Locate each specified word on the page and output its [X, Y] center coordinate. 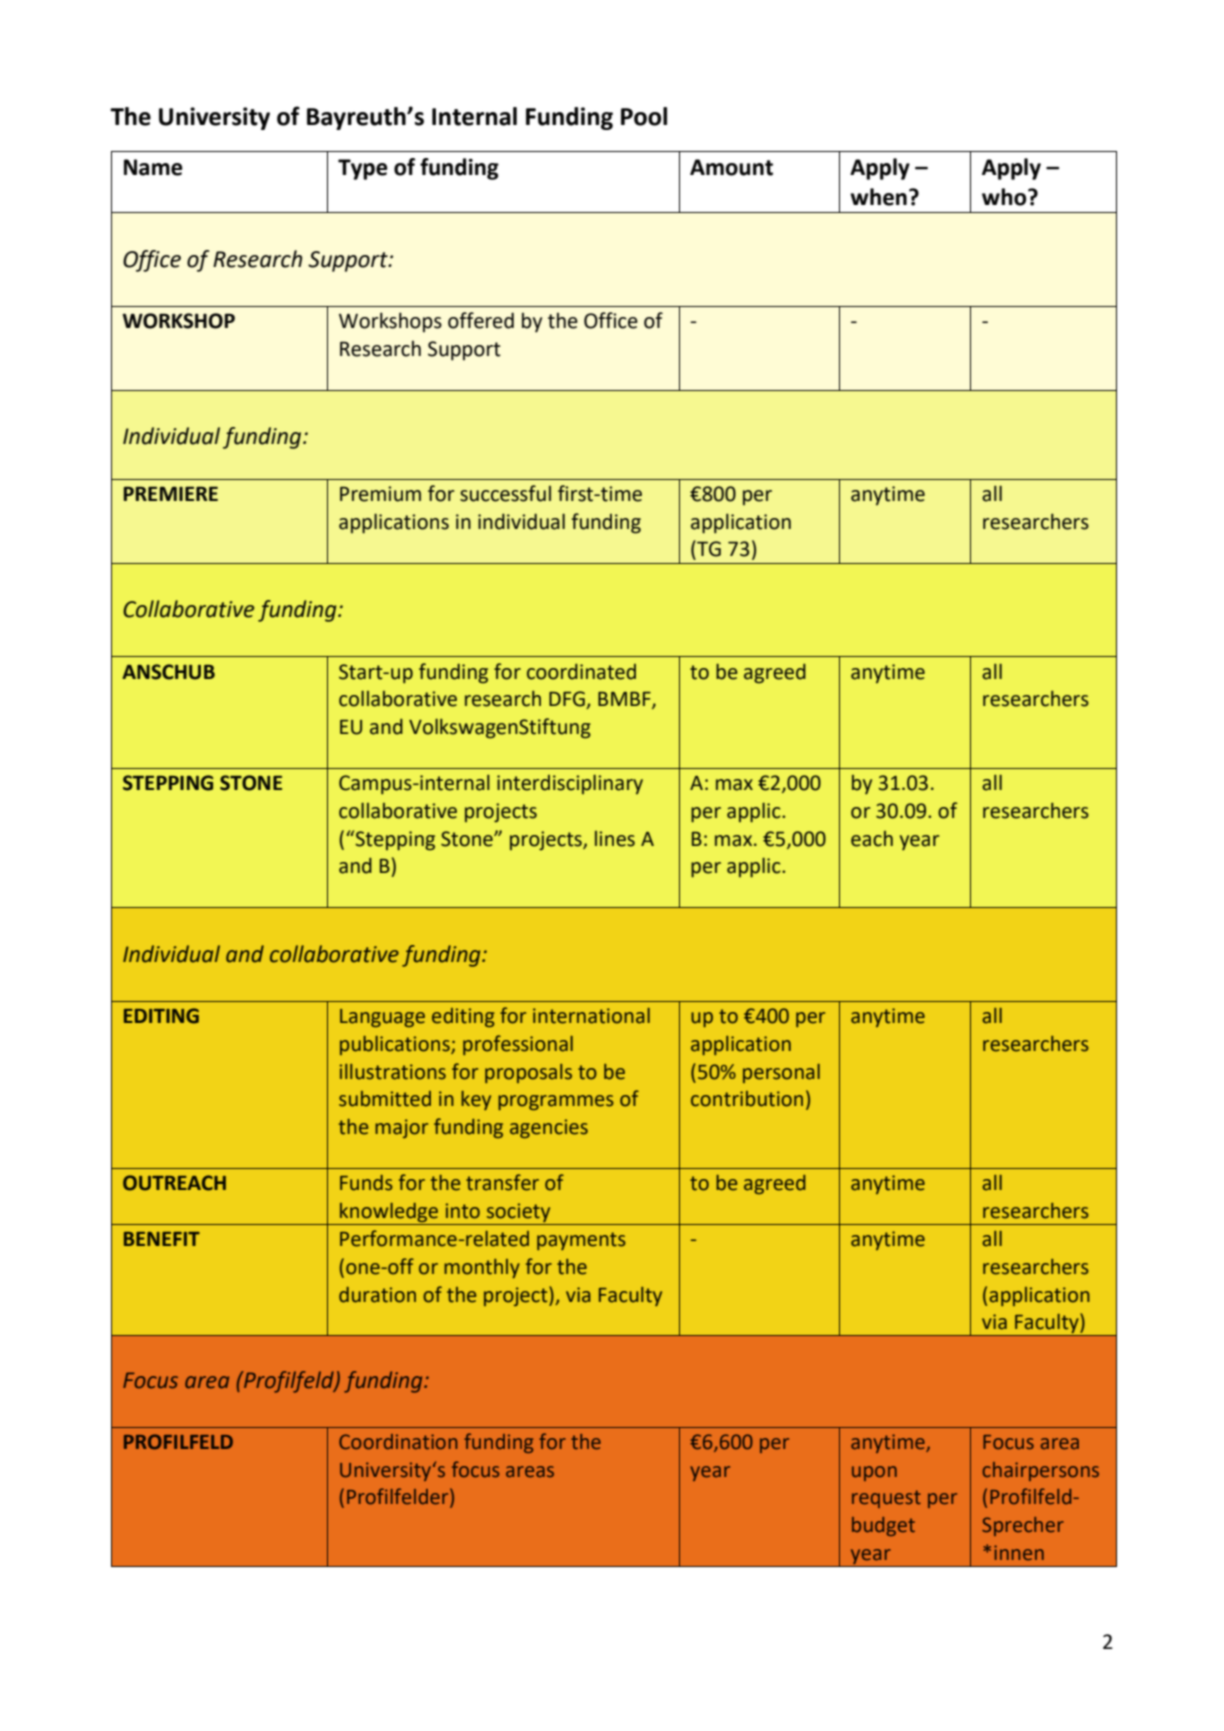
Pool [644, 116]
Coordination [398, 1441]
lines [615, 839]
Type [363, 169]
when [878, 197]
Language [382, 1018]
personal [781, 1073]
